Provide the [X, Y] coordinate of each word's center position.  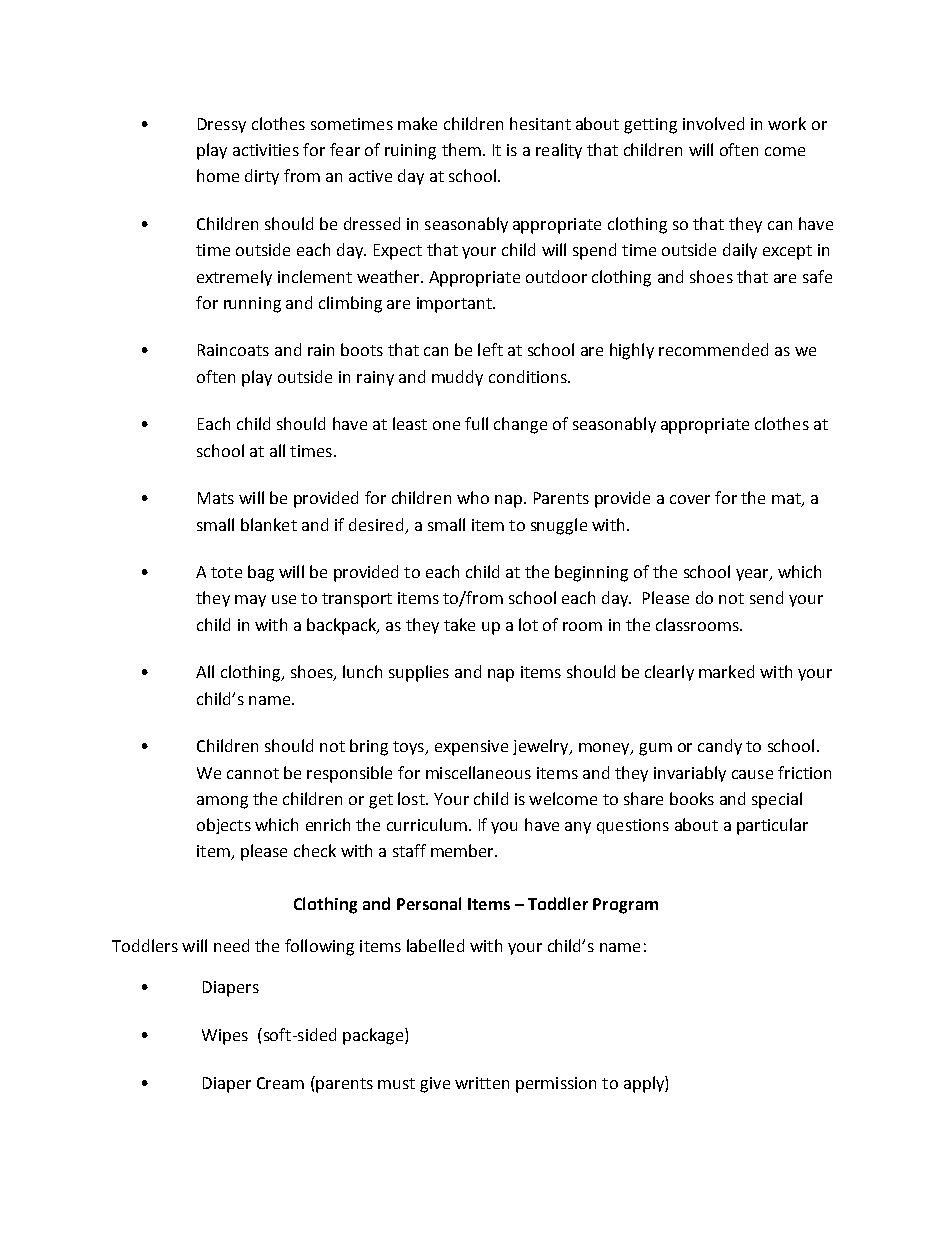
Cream [280, 1083]
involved [713, 123]
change [520, 425]
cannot [253, 773]
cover [690, 499]
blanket [269, 524]
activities [266, 150]
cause [752, 774]
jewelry [542, 747]
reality [559, 151]
